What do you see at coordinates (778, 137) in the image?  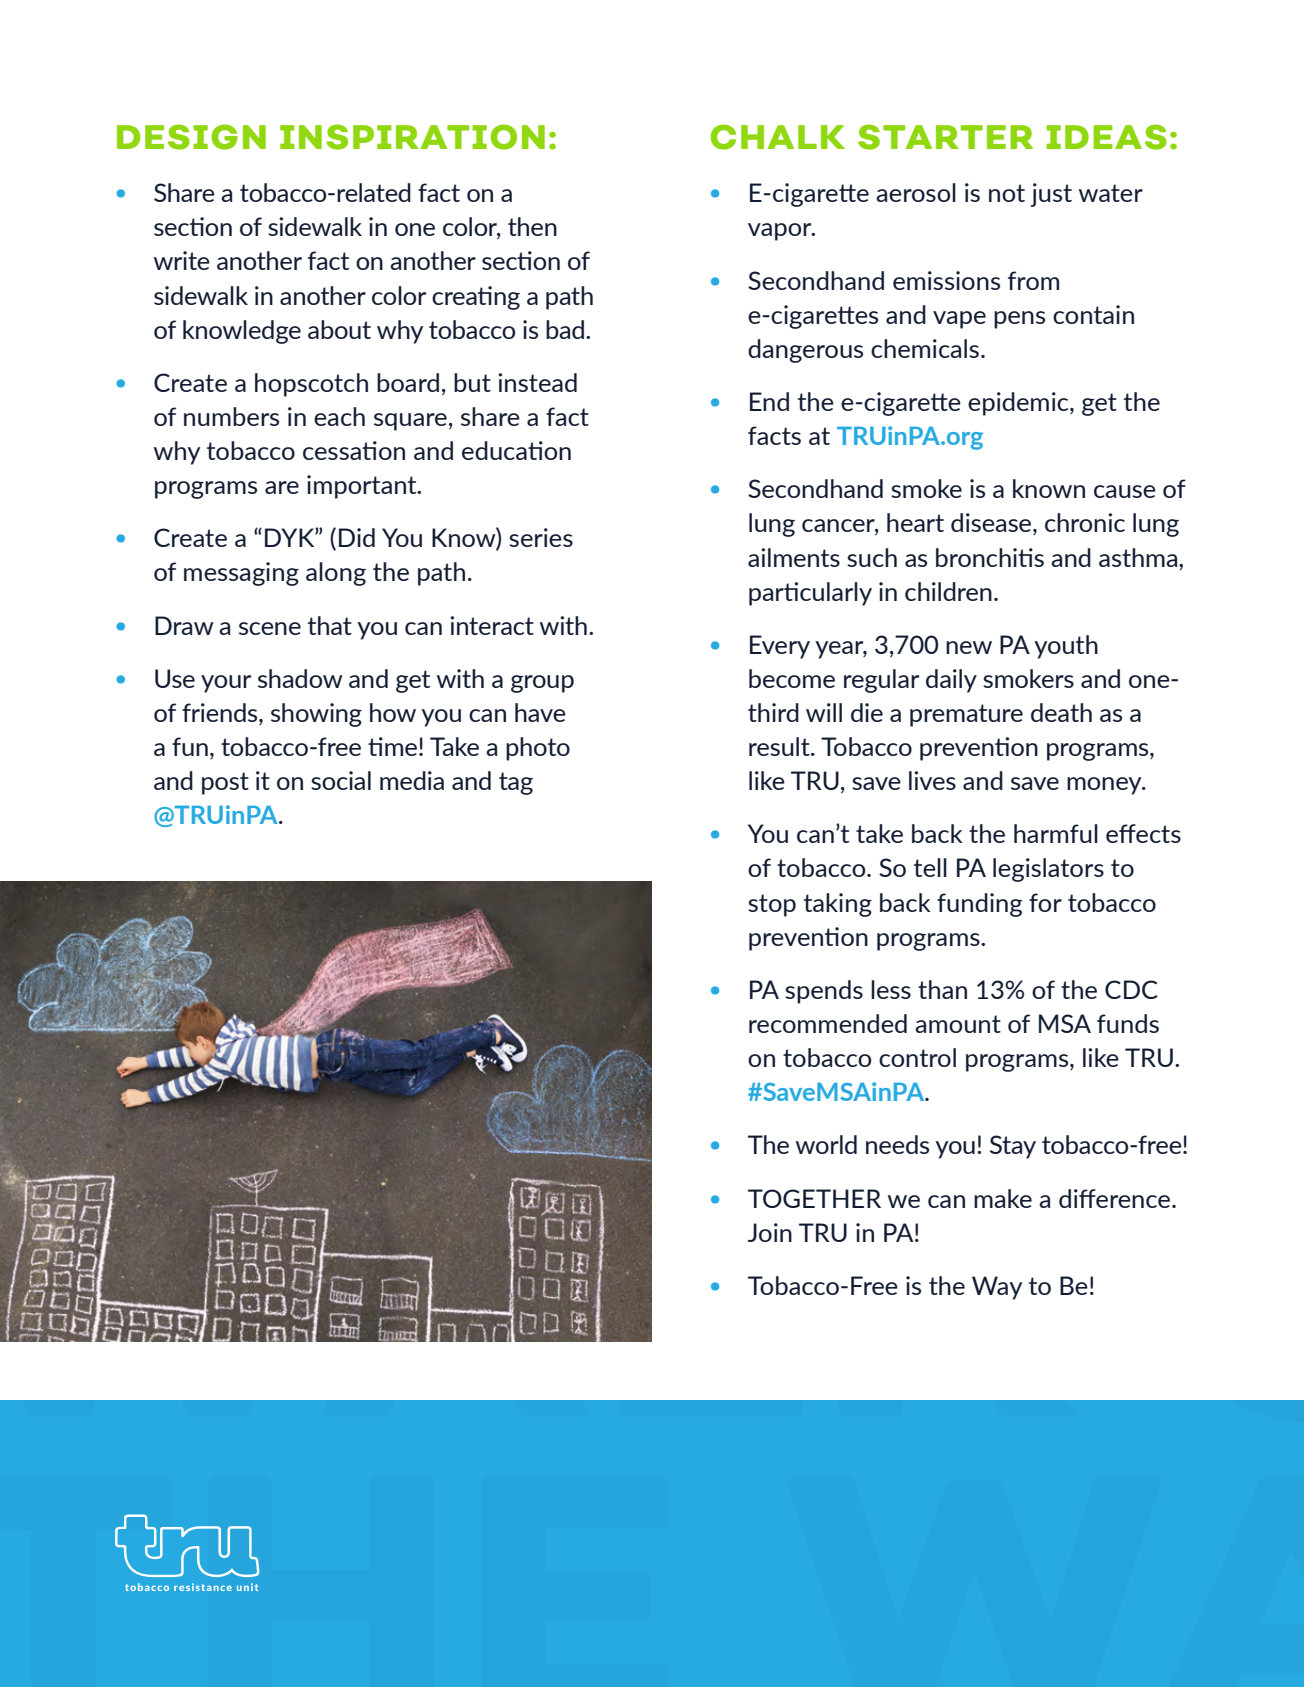 I see `CHALK` at bounding box center [778, 137].
